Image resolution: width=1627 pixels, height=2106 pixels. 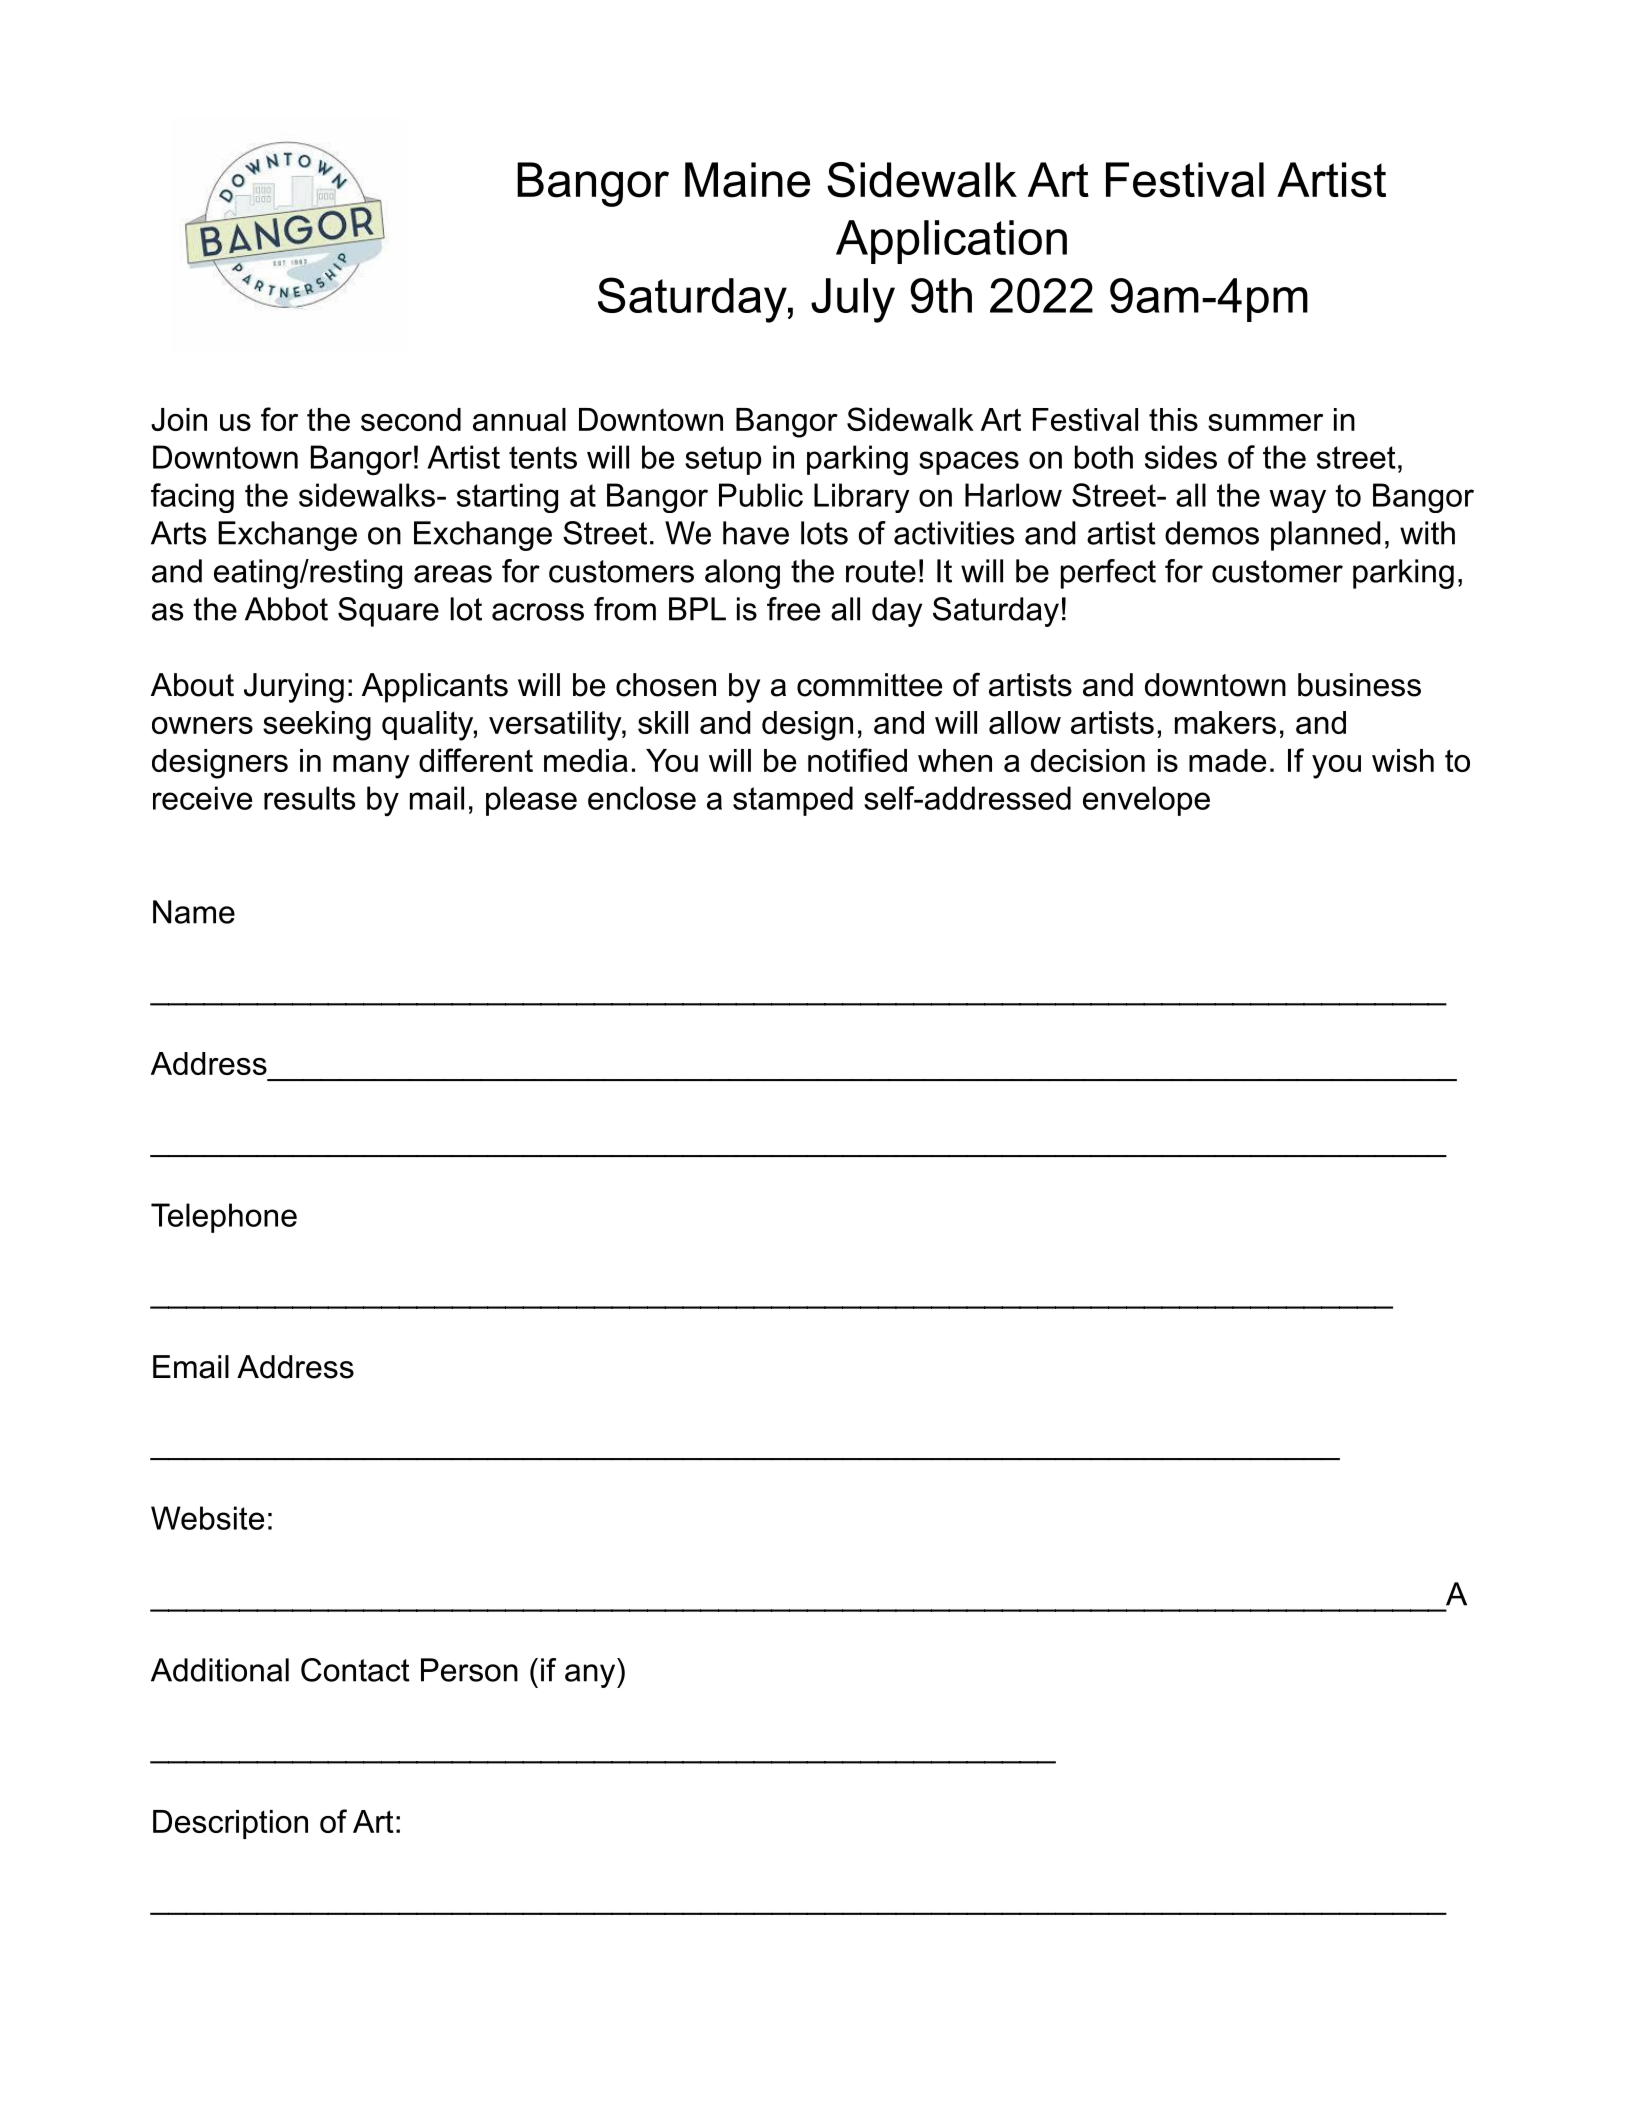 What do you see at coordinates (411, 419) in the document?
I see `second` at bounding box center [411, 419].
